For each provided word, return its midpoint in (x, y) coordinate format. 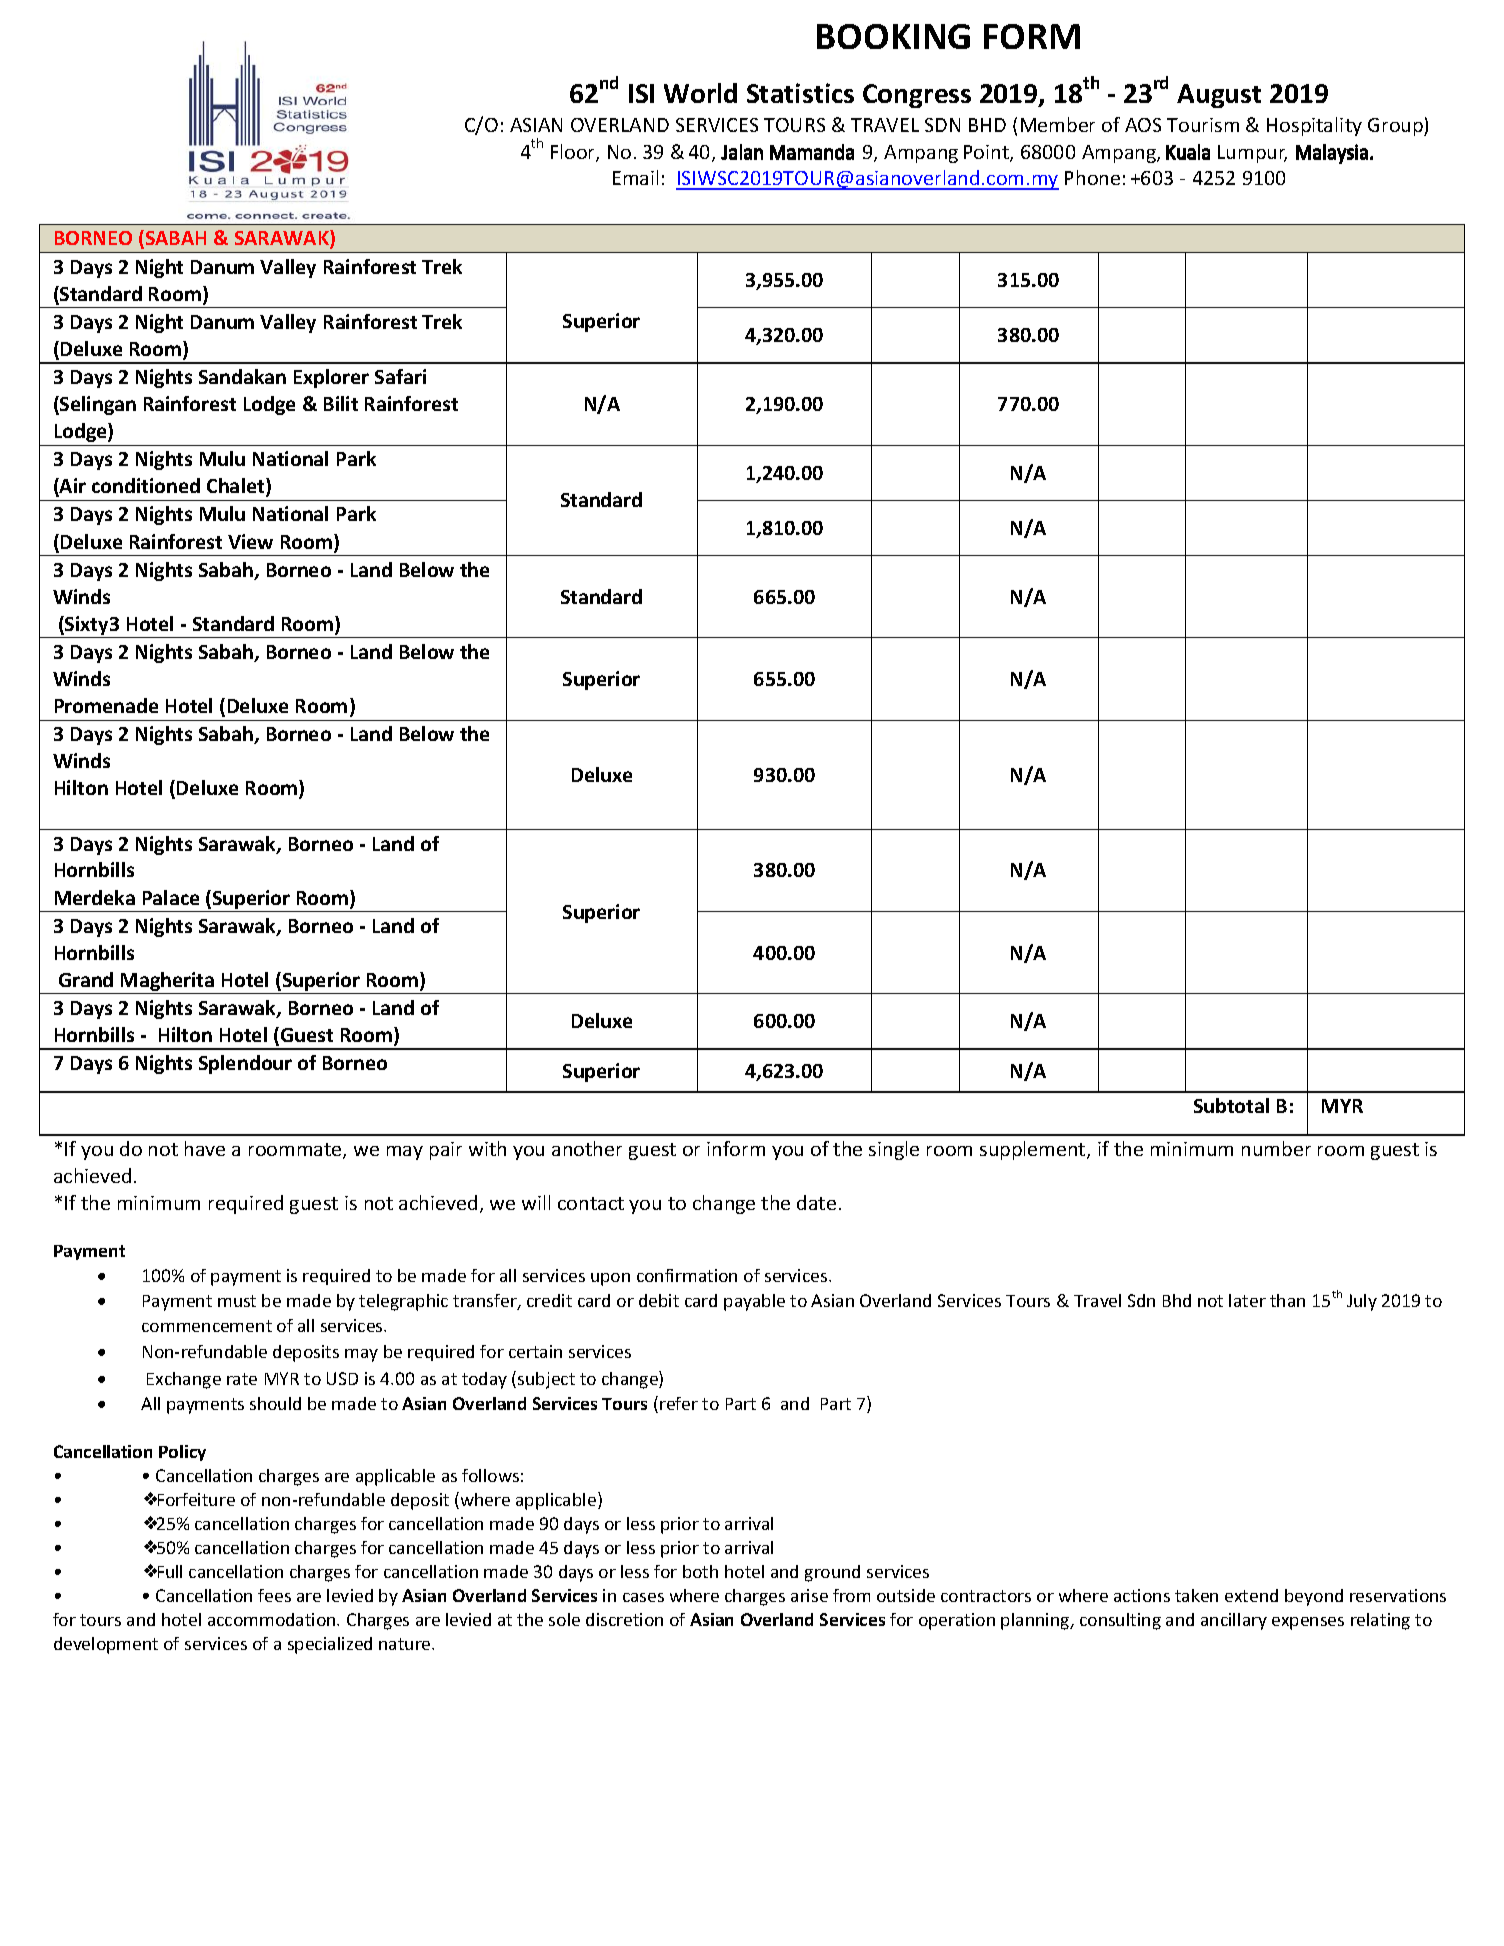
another (587, 1148)
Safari (400, 376)
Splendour (245, 1064)
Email (635, 177)
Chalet (237, 487)
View (250, 541)
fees (274, 1595)
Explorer (331, 378)
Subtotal (1231, 1105)
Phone (1092, 177)
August (1219, 96)
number (1276, 1148)
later (1247, 1300)
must (237, 1301)
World (700, 93)
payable (754, 1302)
